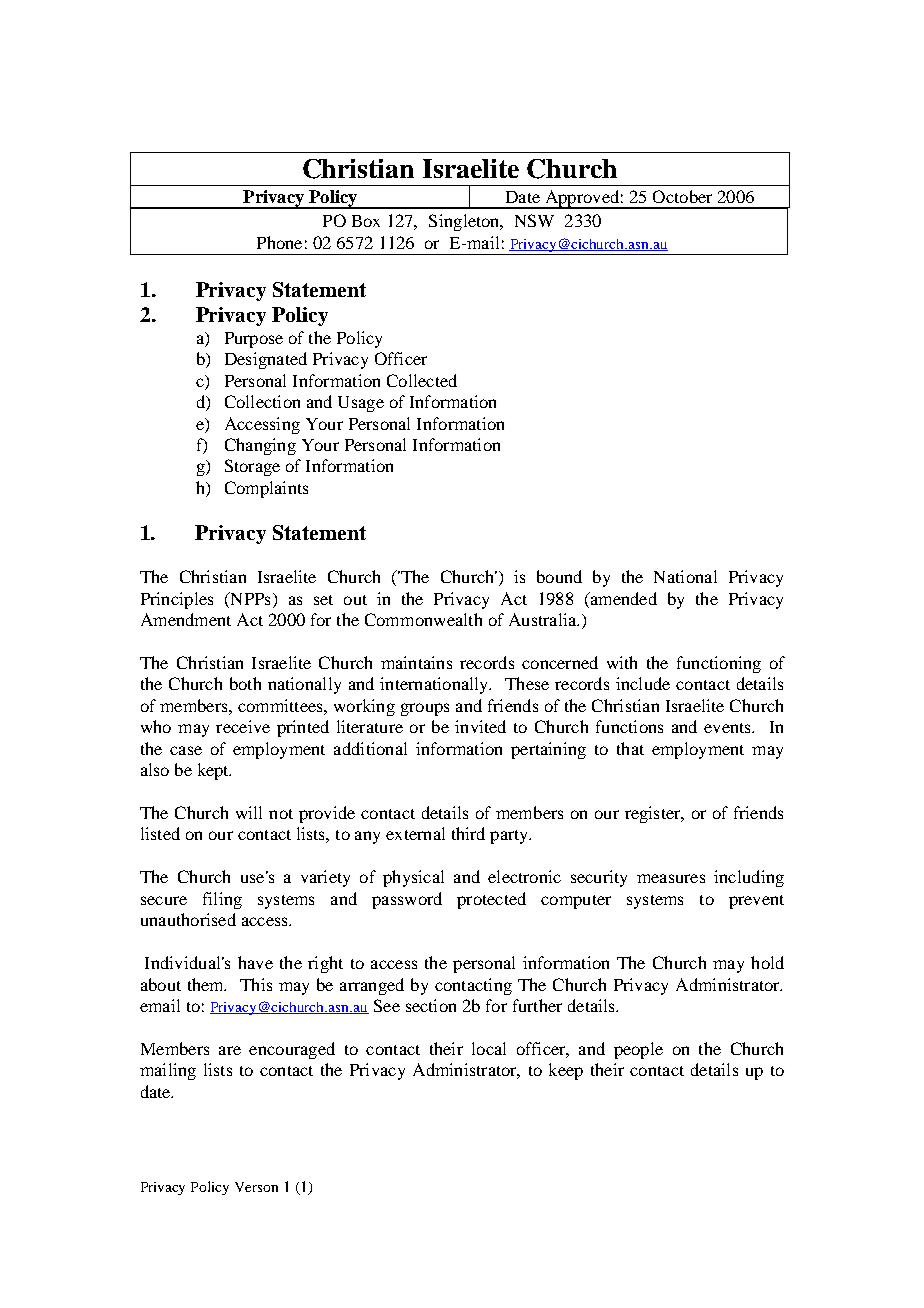  Describe the element at coordinates (559, 576) in the document. I see `bound` at that location.
